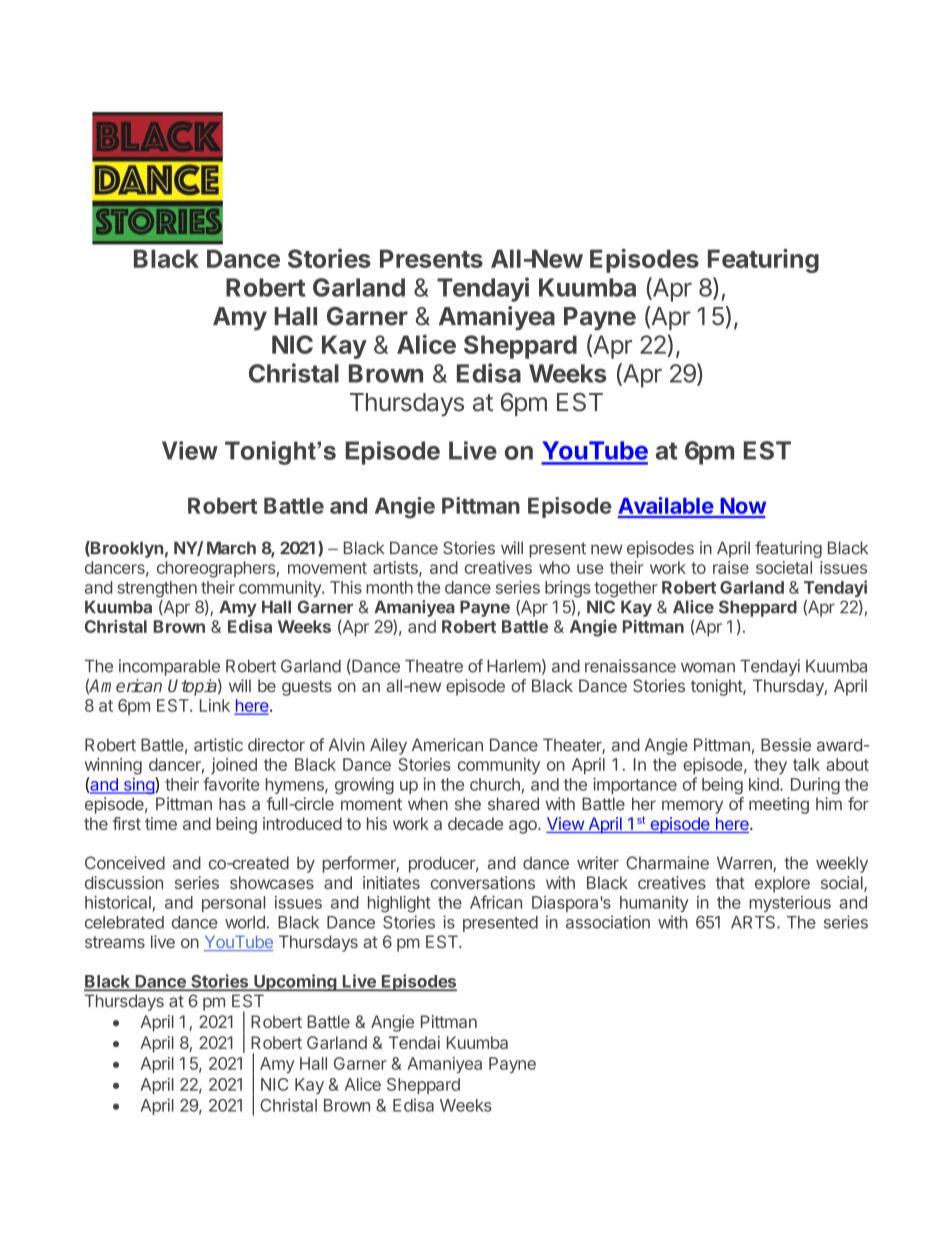 Image resolution: width=952 pixels, height=1233 pixels. What do you see at coordinates (708, 667) in the screenshot?
I see `woman` at bounding box center [708, 667].
